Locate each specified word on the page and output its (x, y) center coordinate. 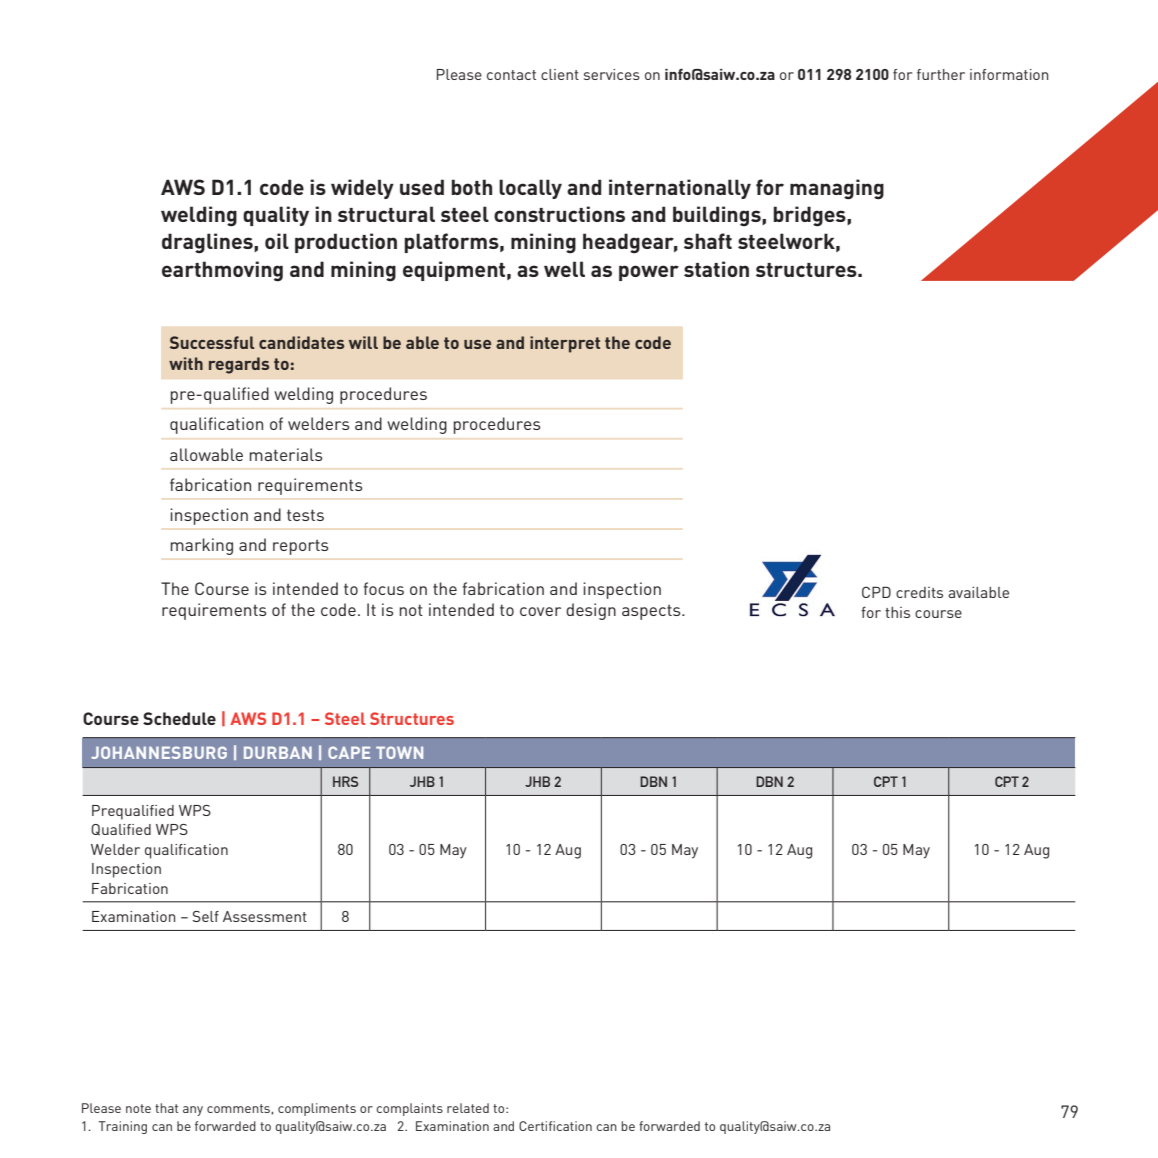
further (941, 74)
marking (202, 546)
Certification (555, 1126)
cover (540, 611)
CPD (876, 592)
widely (362, 189)
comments (239, 1109)
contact (511, 75)
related (468, 1108)
